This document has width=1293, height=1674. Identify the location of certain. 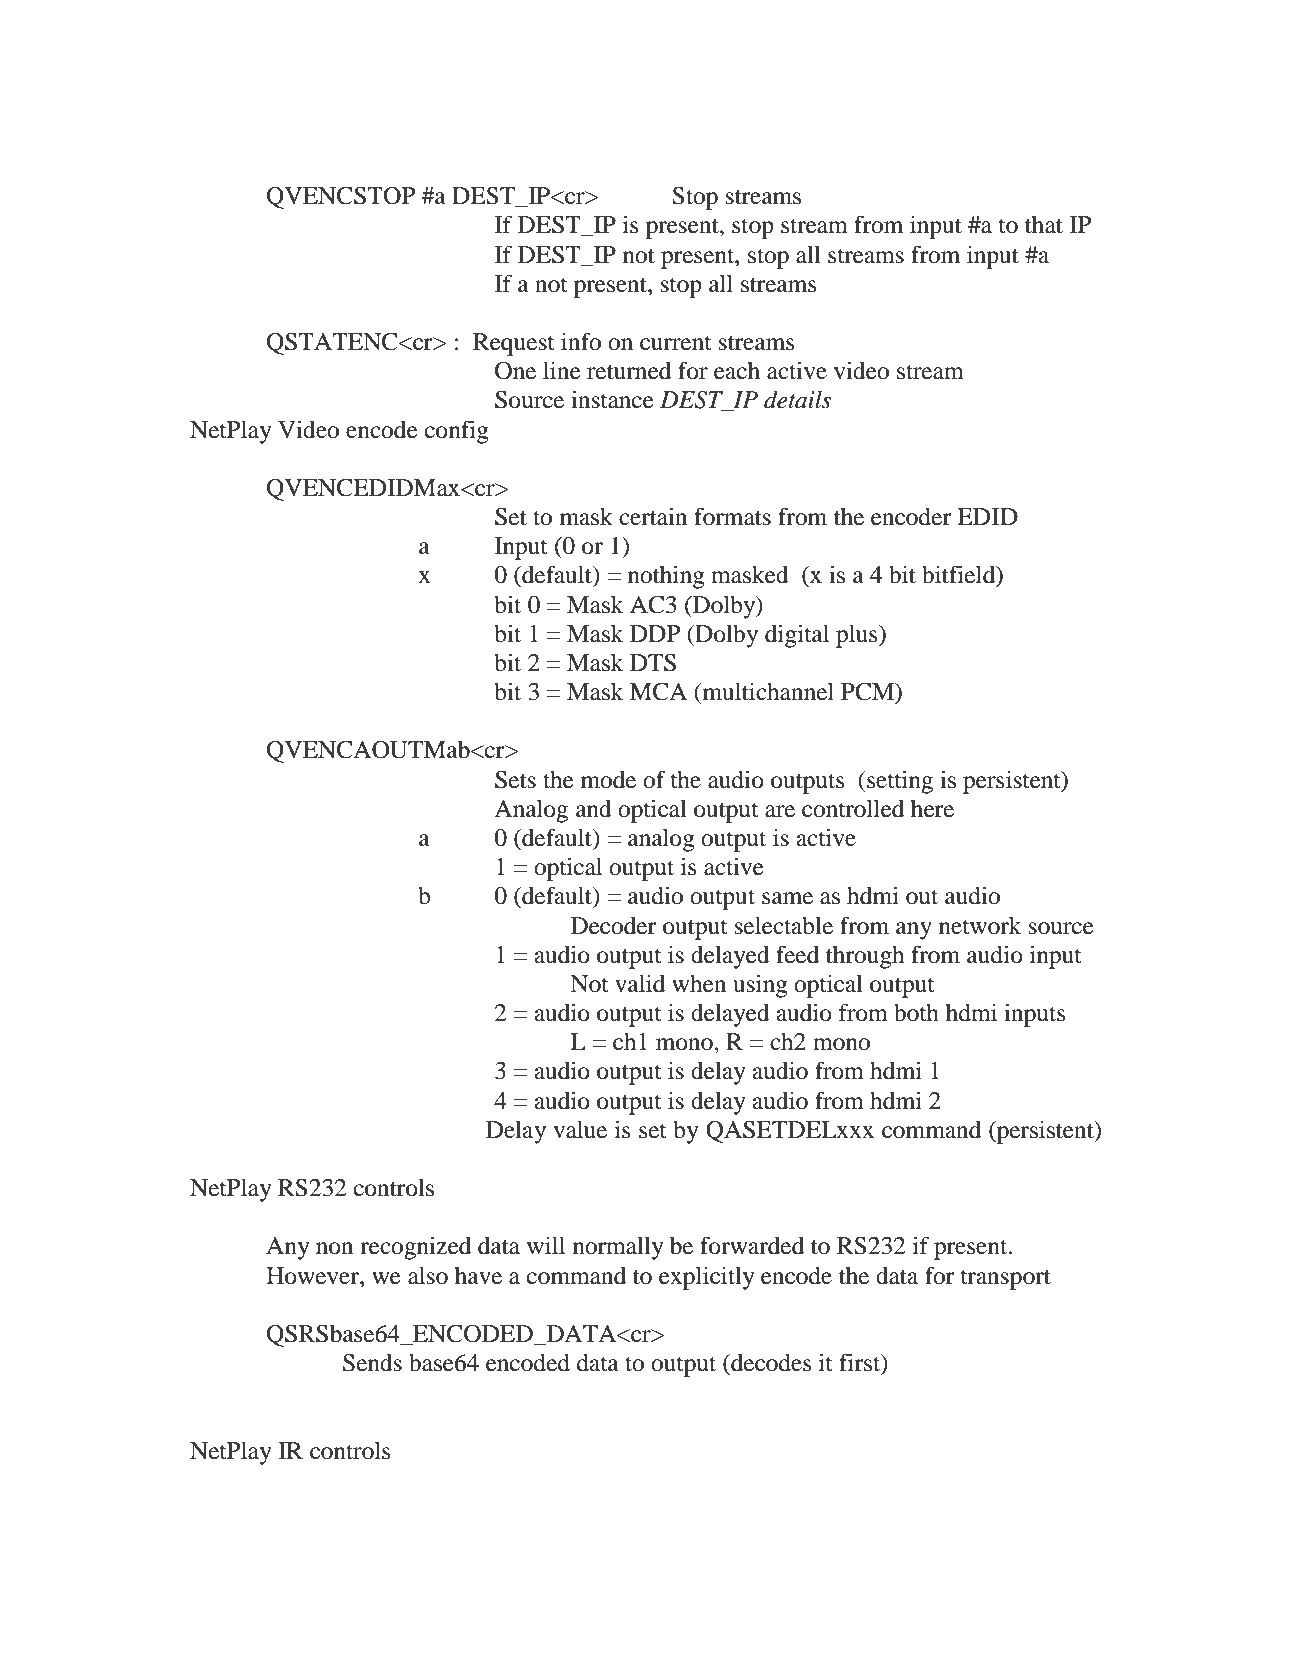
(653, 516).
